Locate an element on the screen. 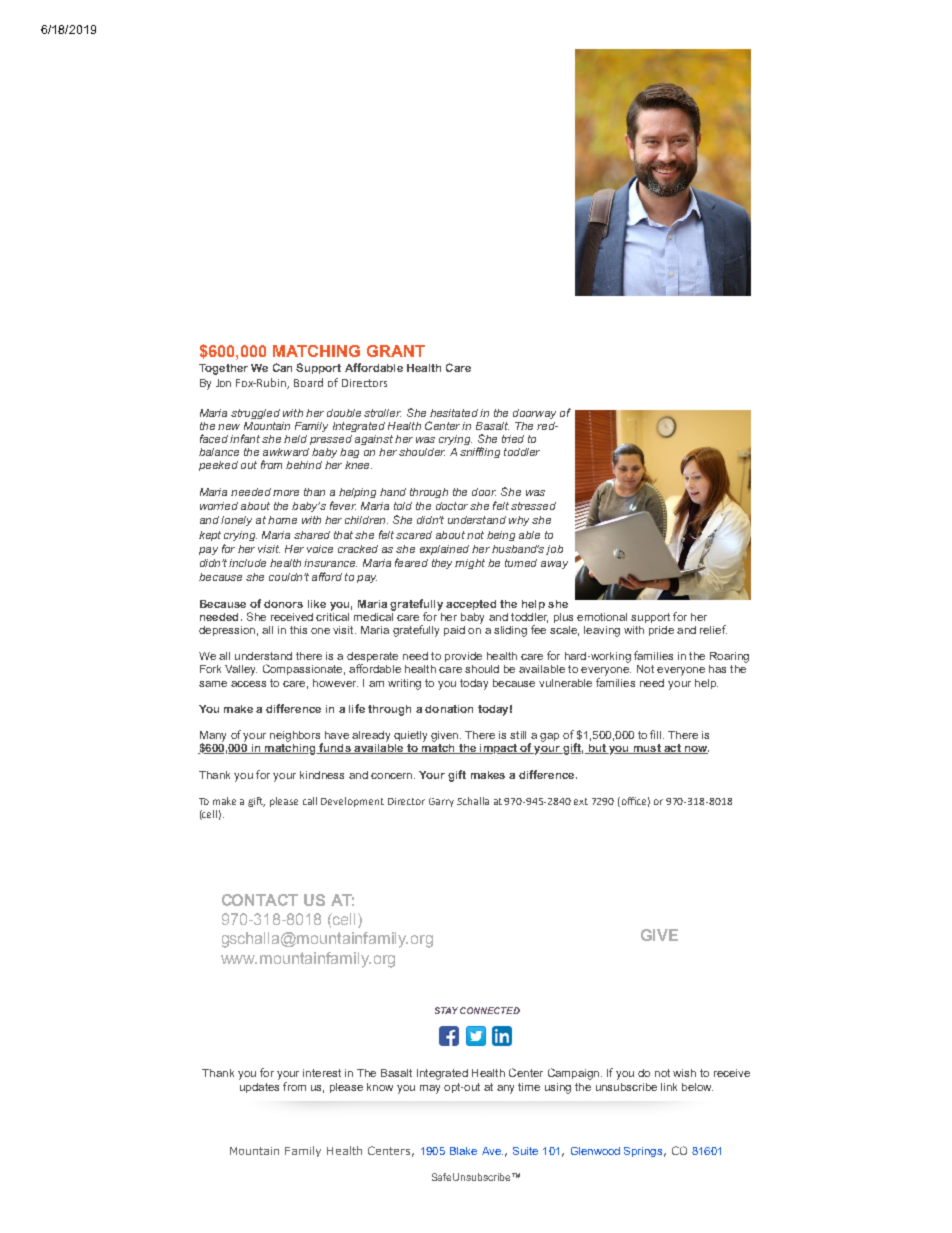  pride is located at coordinates (661, 631).
